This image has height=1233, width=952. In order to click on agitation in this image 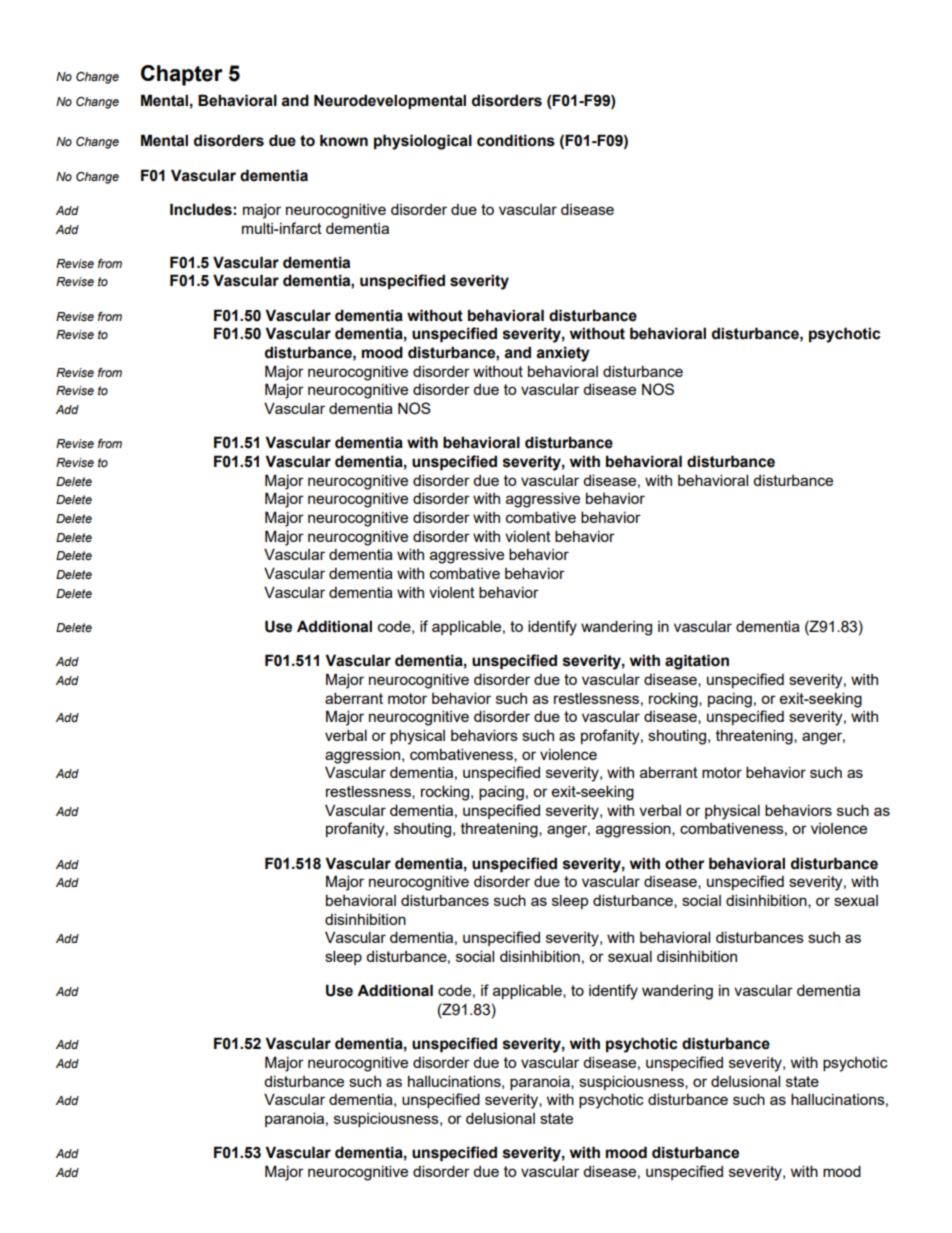, I will do `click(697, 662)`.
